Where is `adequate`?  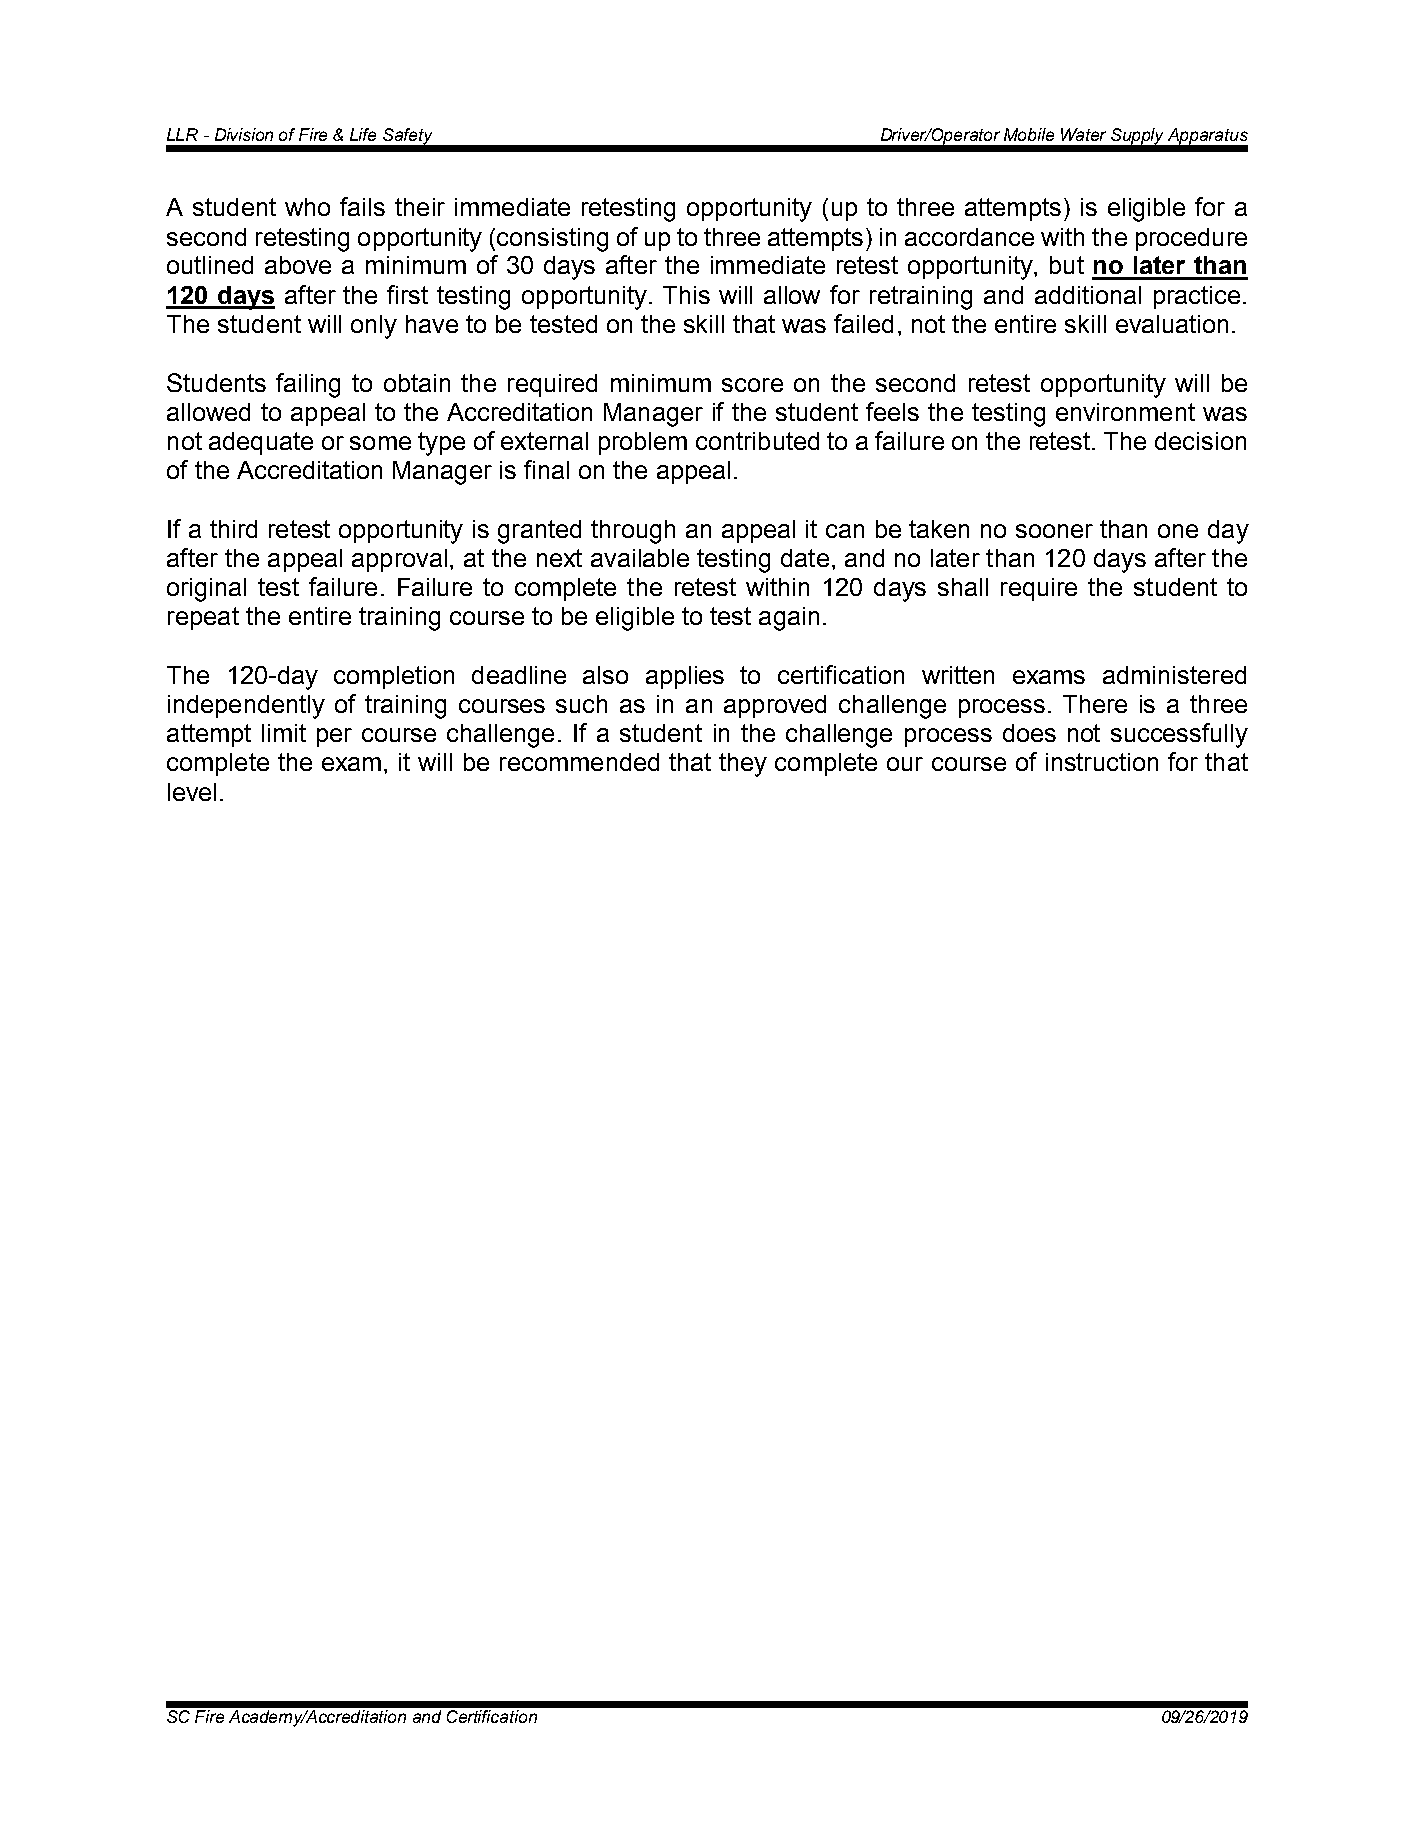
adequate is located at coordinates (261, 443).
